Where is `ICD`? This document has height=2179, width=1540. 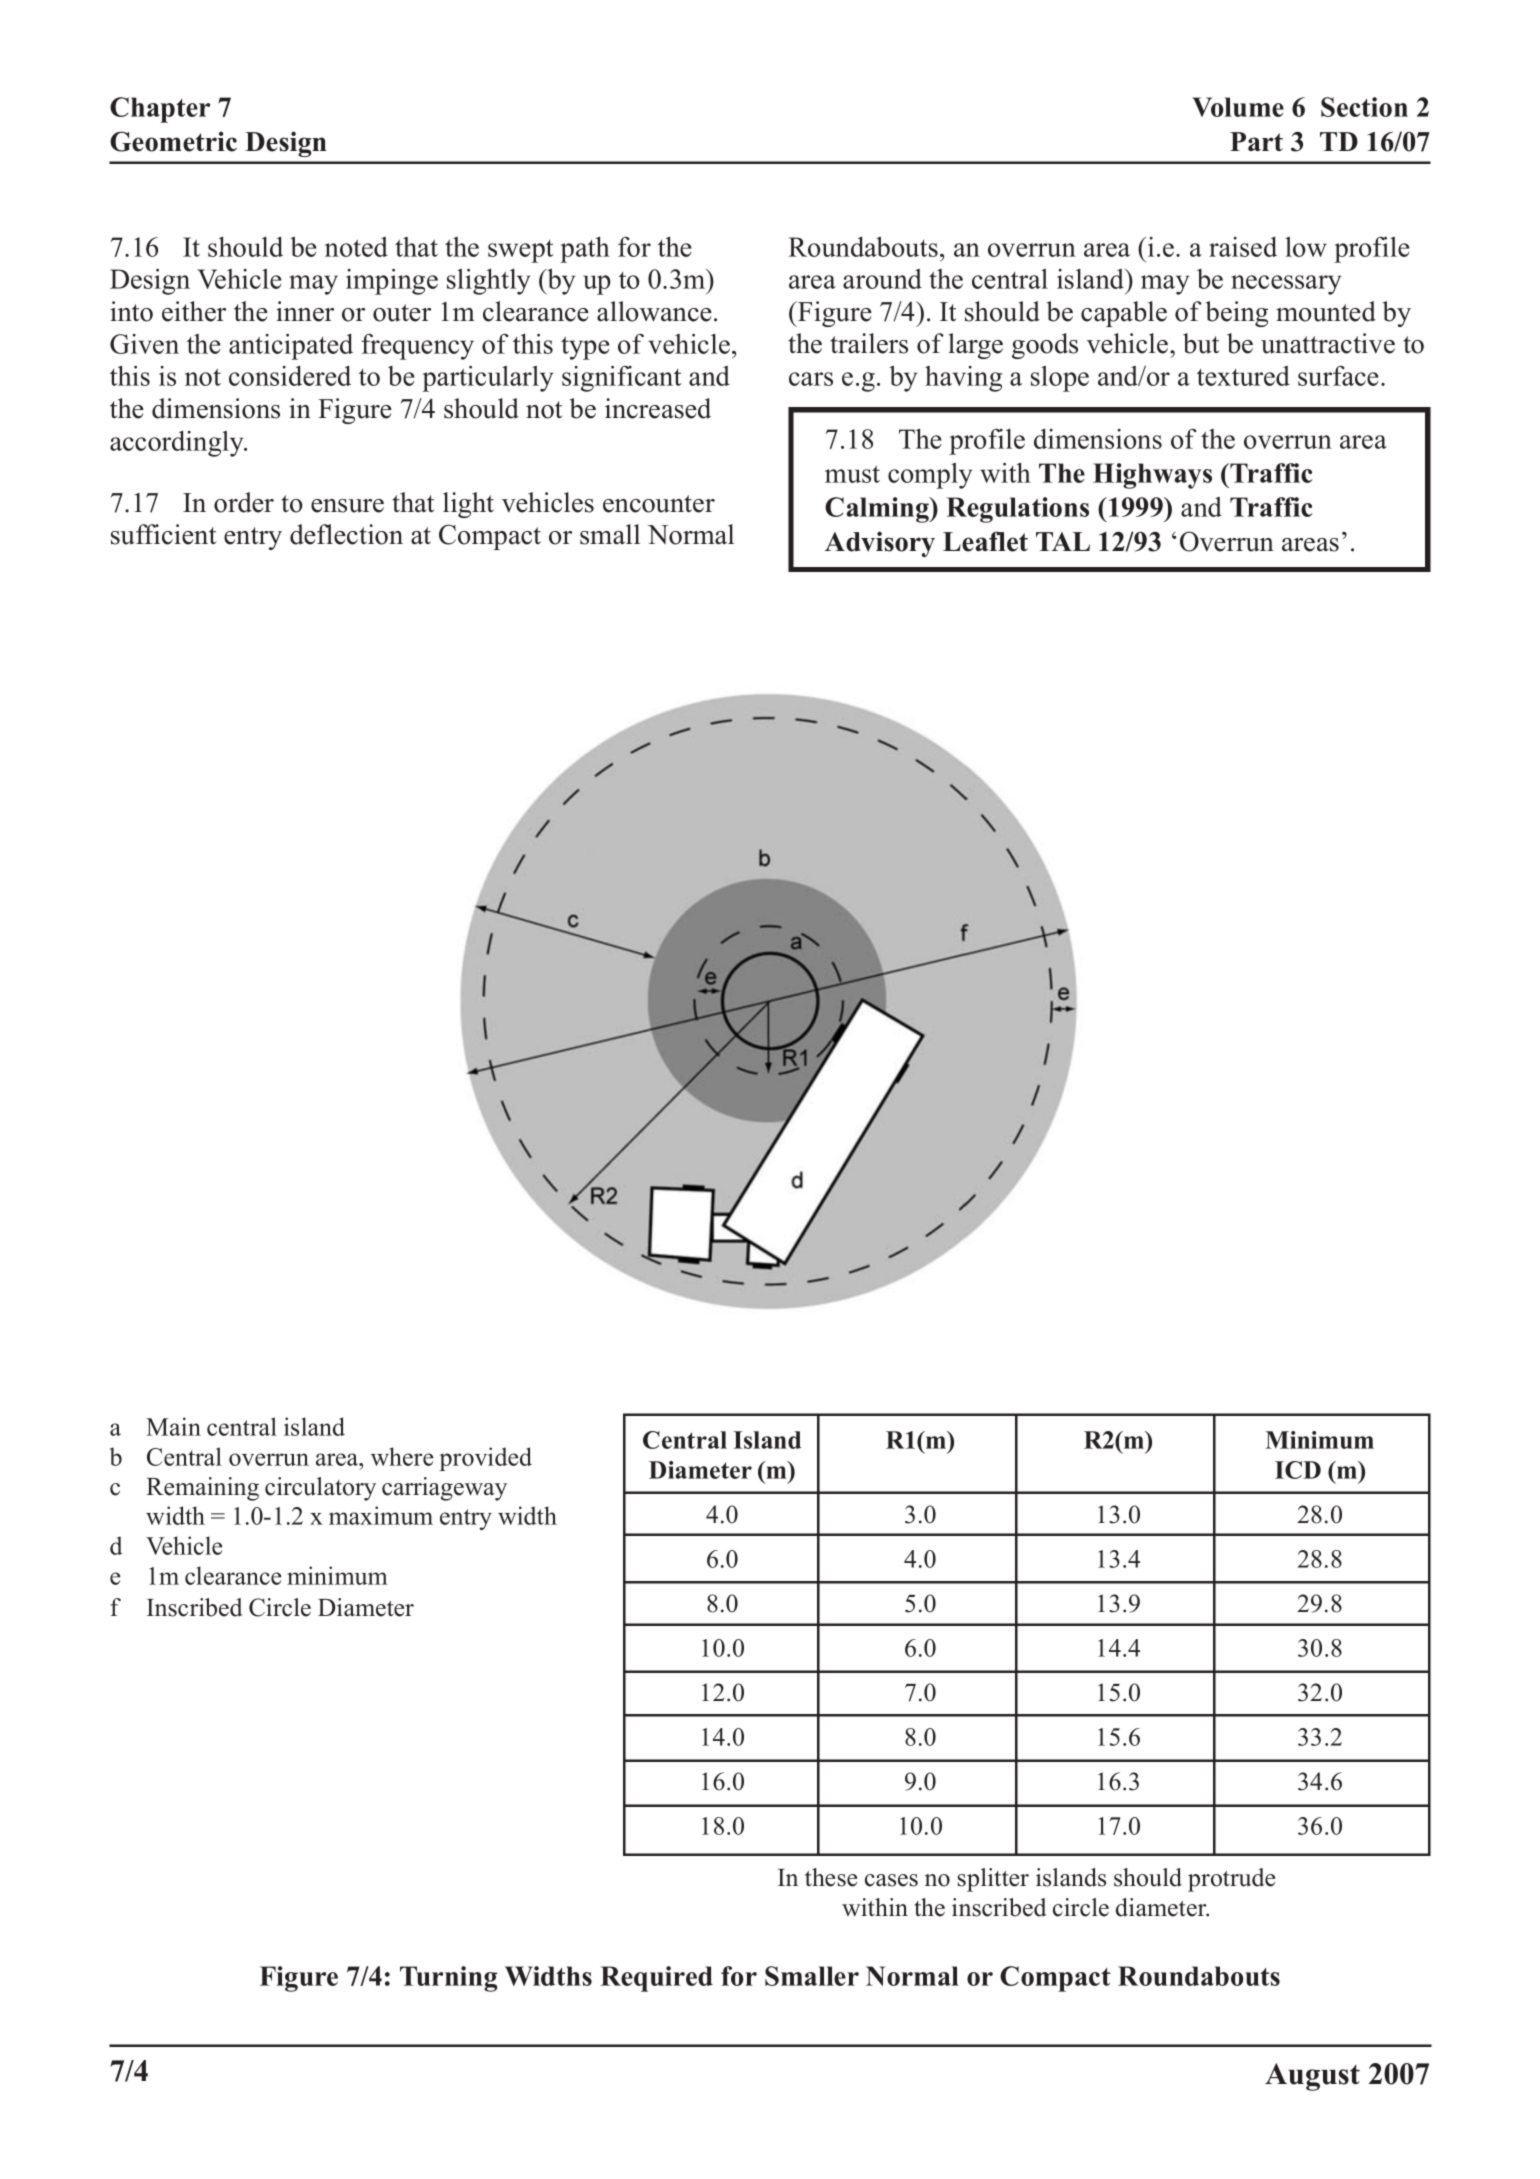
ICD is located at coordinates (1298, 1470).
